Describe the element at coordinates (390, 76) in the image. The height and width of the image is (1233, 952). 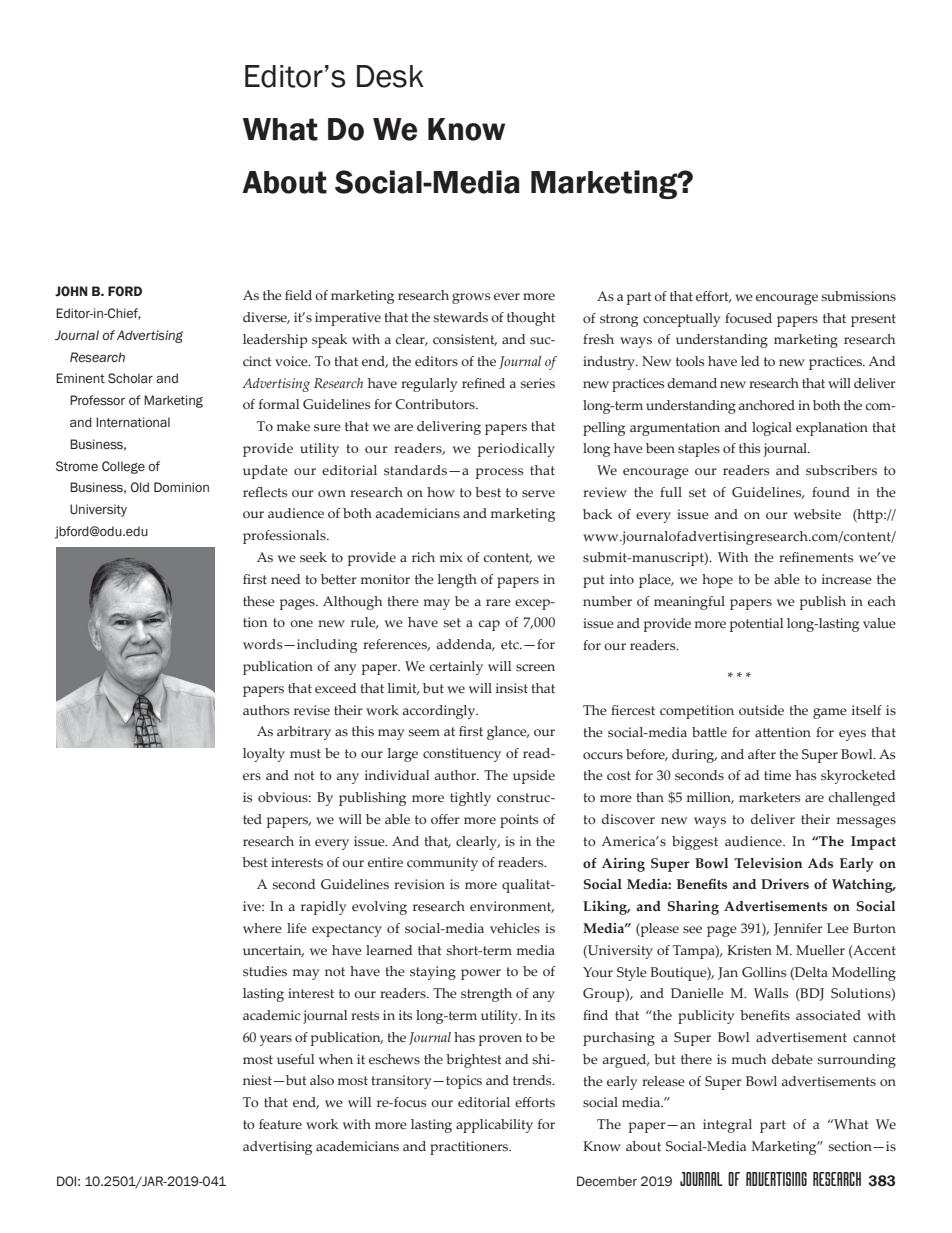
I see `Desk` at that location.
